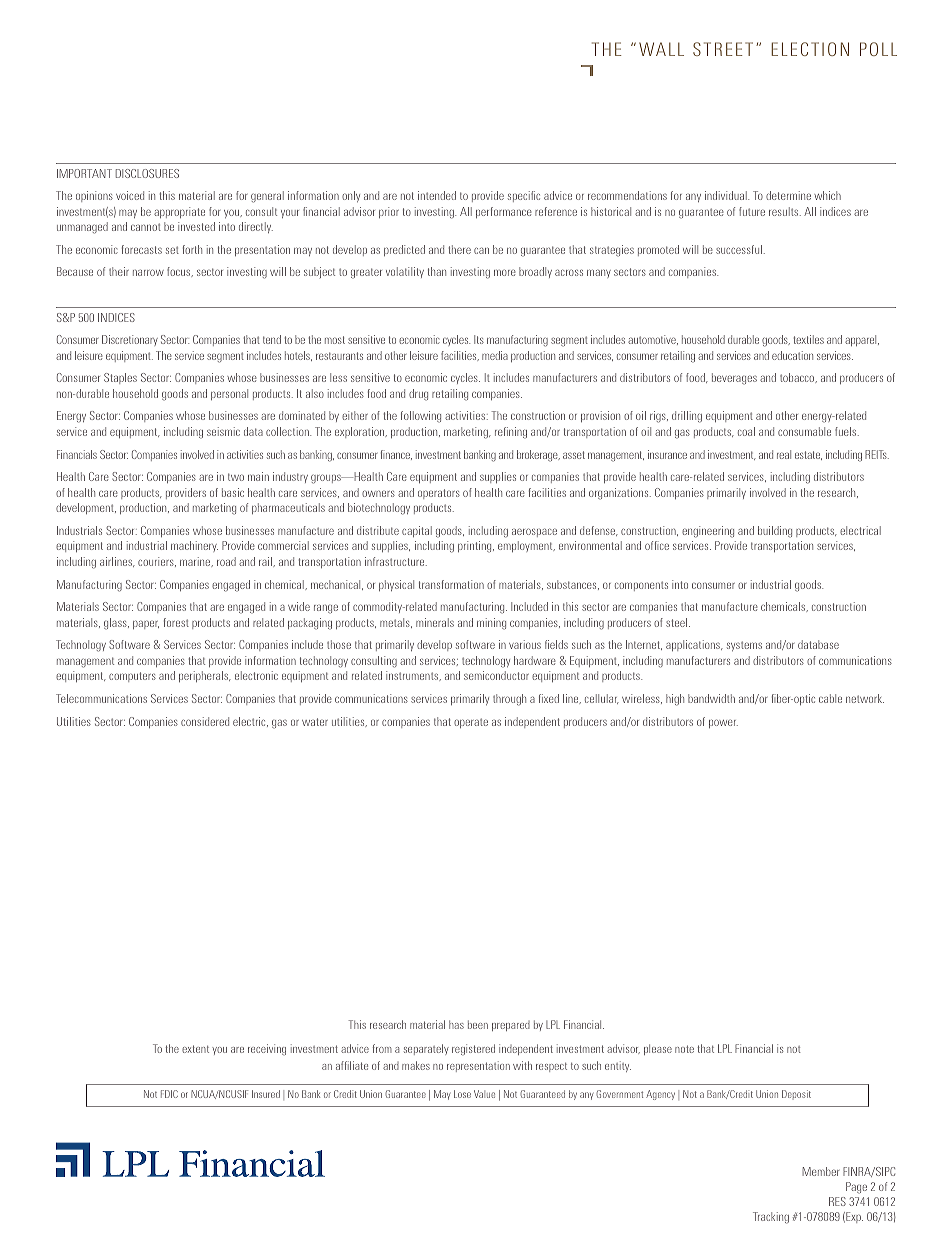 The image size is (952, 1233). What do you see at coordinates (524, 196) in the screenshot?
I see `specific` at bounding box center [524, 196].
